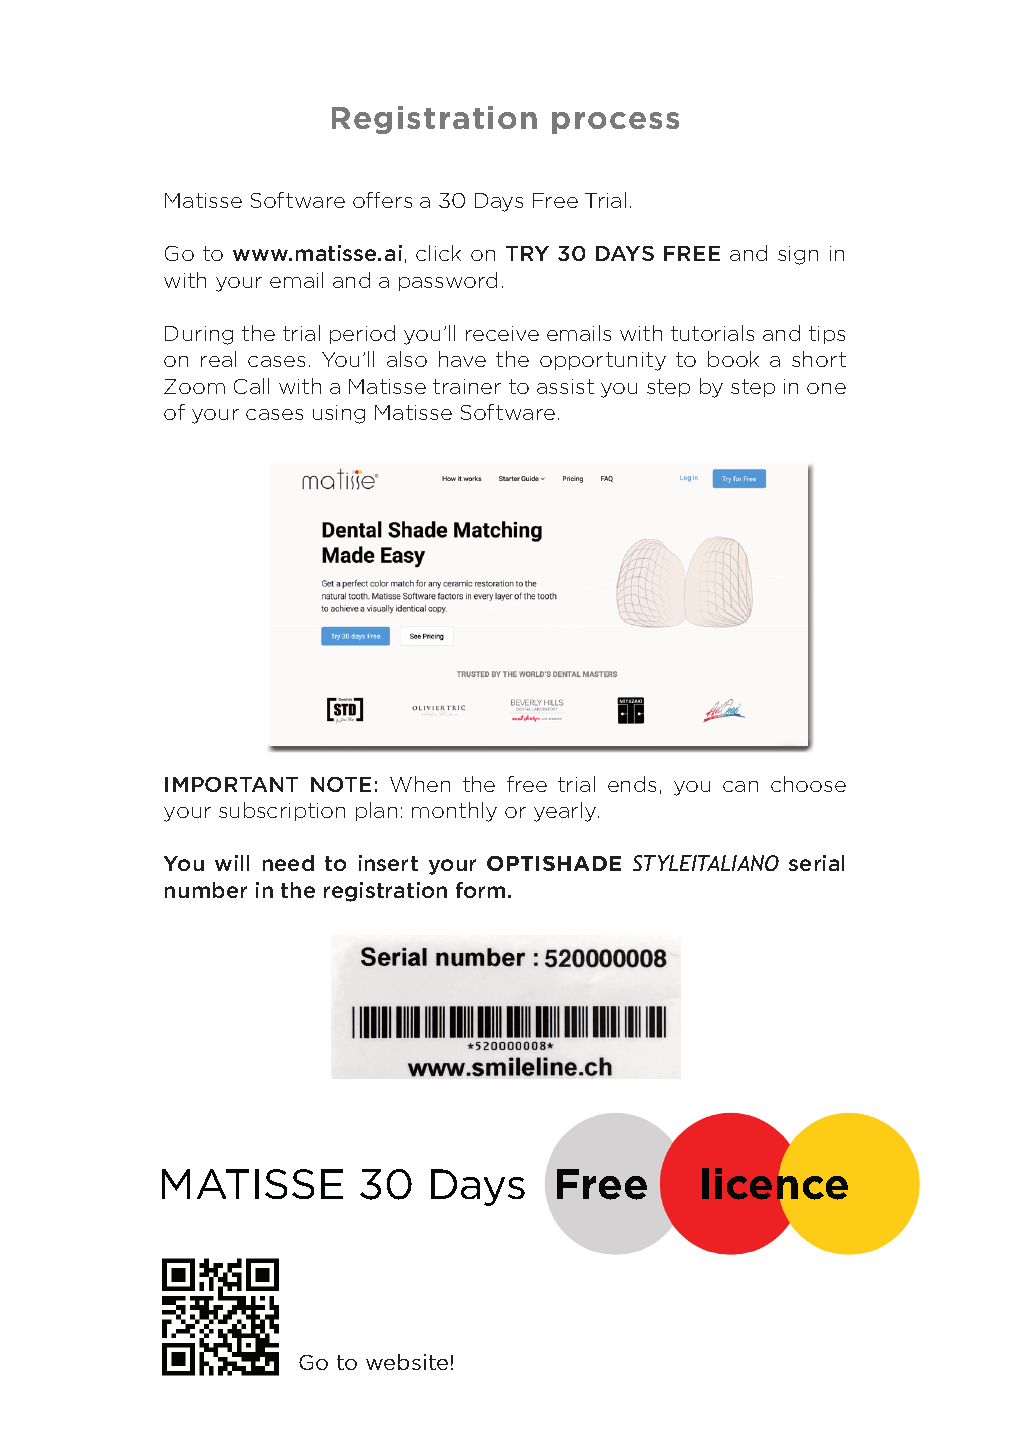 This page has width=1011, height=1435. Describe the element at coordinates (206, 890) in the page. I see `number` at that location.
